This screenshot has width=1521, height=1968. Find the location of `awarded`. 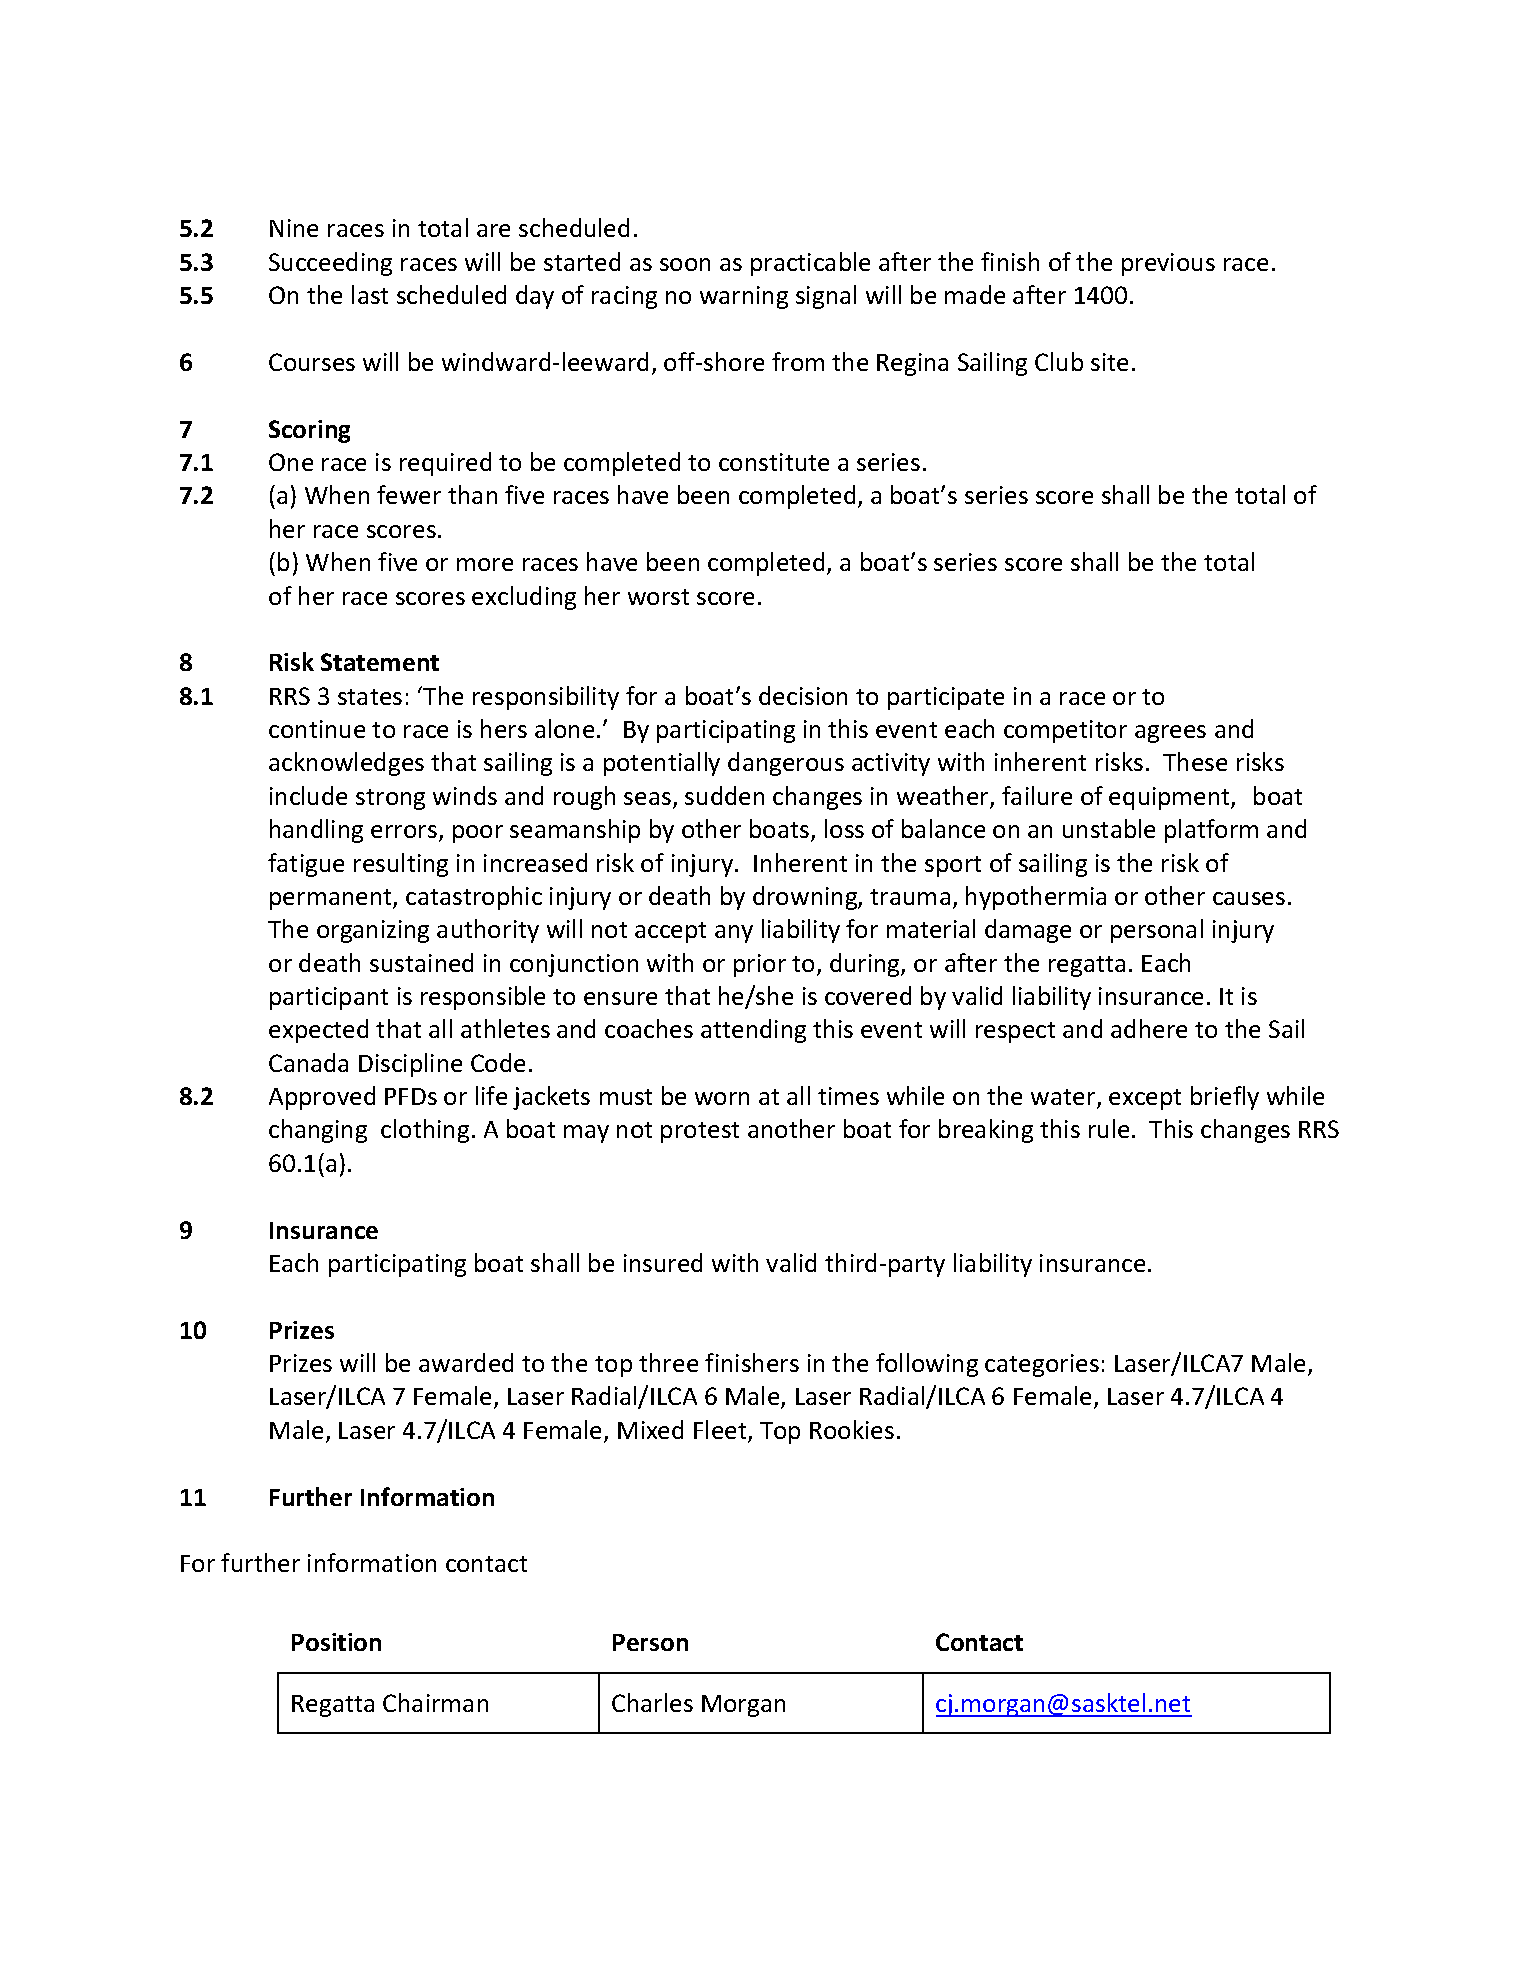

awarded is located at coordinates (466, 1362).
